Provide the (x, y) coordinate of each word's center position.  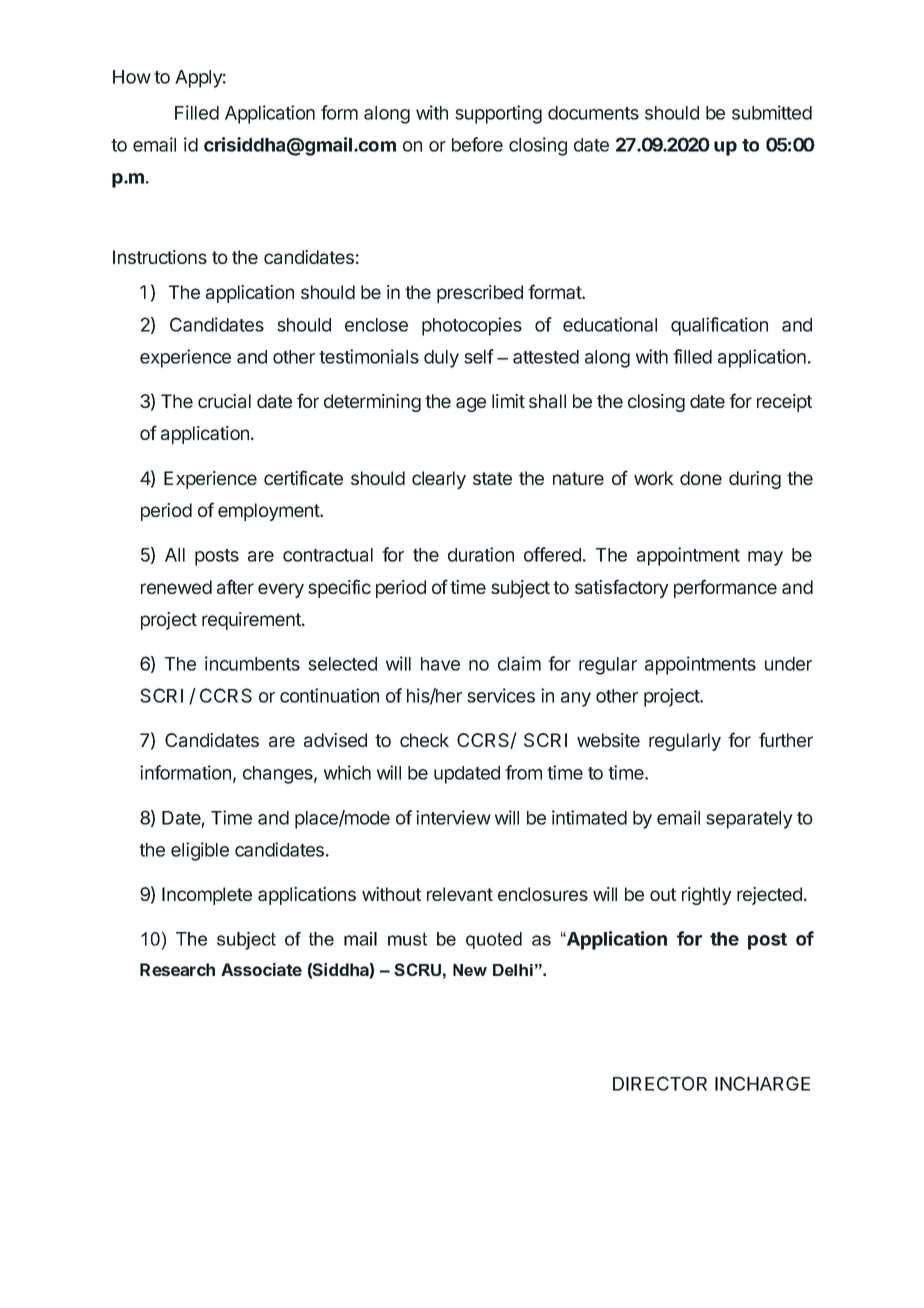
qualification (719, 326)
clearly (439, 480)
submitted (772, 112)
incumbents (252, 663)
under (788, 664)
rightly (707, 896)
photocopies (472, 326)
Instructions (160, 257)
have (440, 664)
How (132, 77)
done (701, 478)
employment (270, 512)
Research (177, 969)
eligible (200, 851)
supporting (498, 114)
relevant (460, 894)
